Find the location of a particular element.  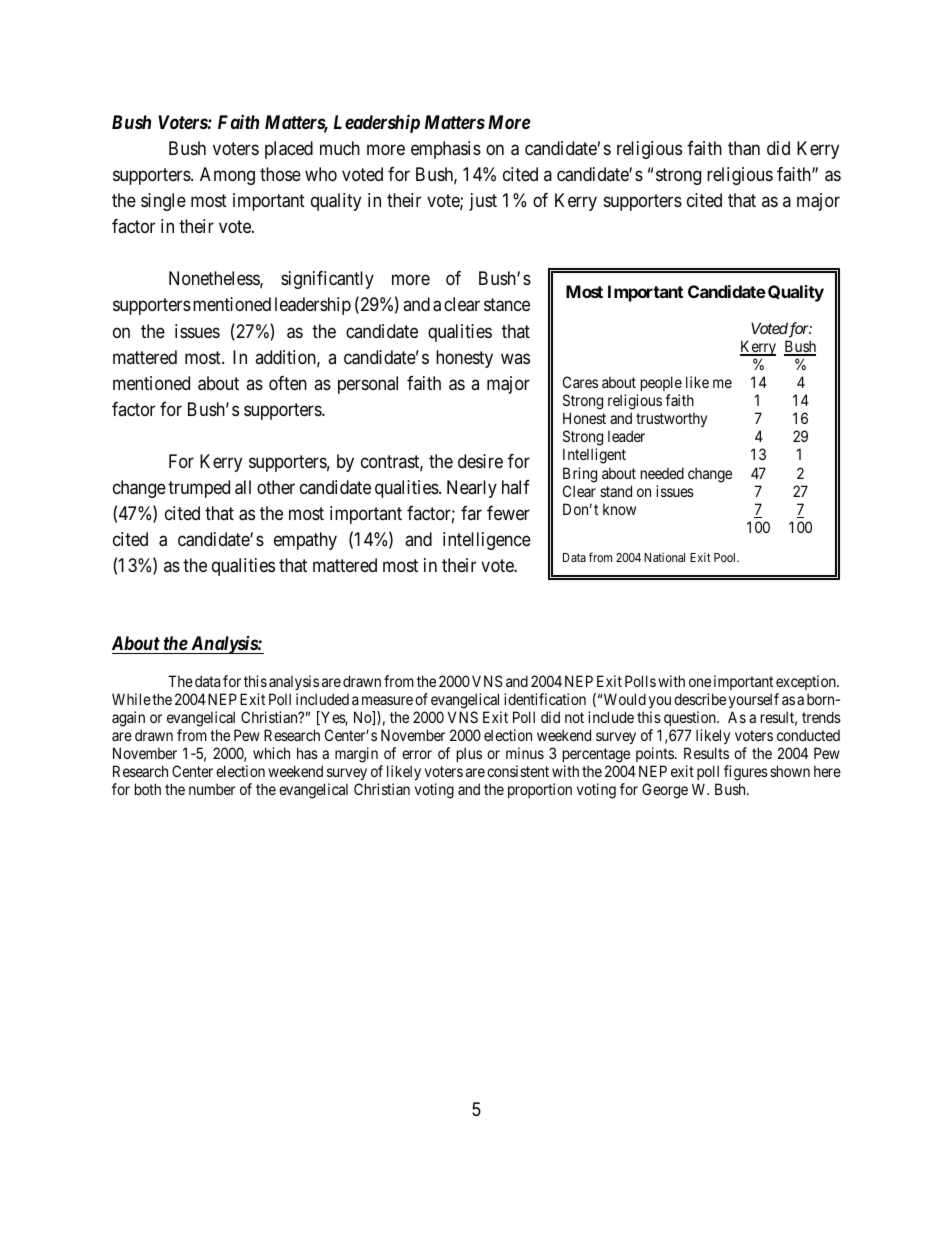

identification is located at coordinates (545, 699).
